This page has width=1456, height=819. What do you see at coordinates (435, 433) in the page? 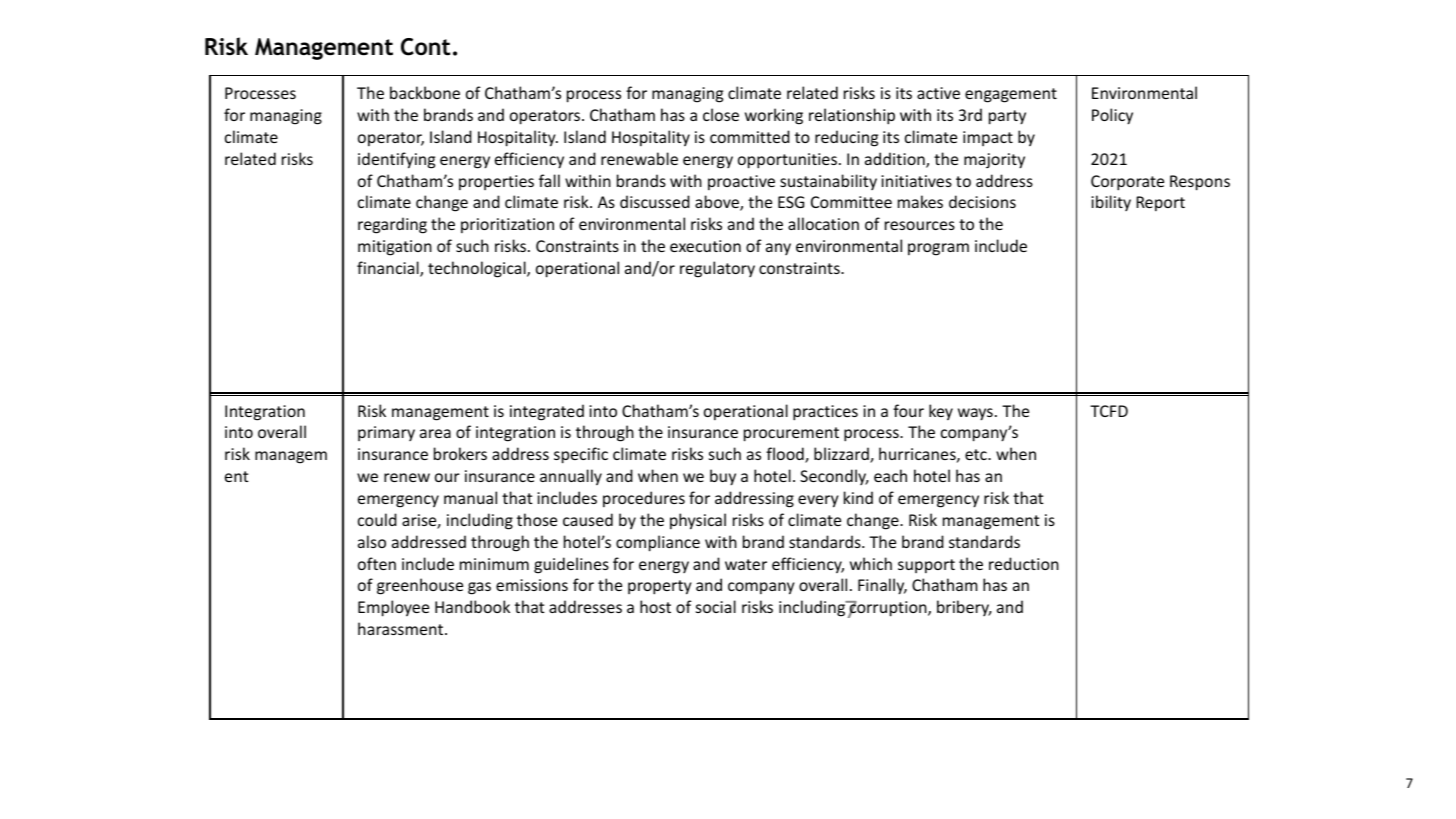
I see `area` at bounding box center [435, 433].
